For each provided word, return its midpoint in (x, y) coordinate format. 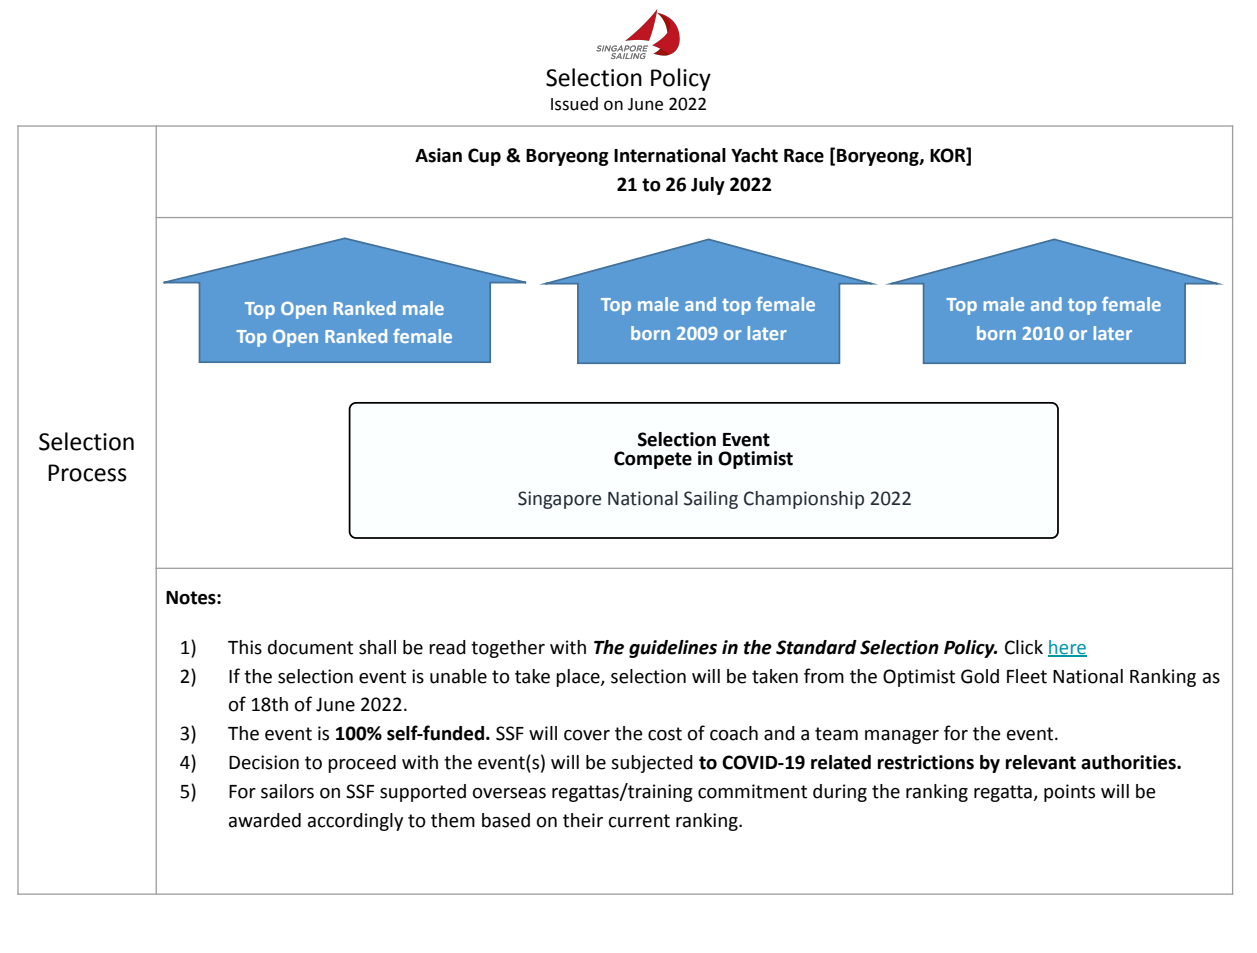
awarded (265, 820)
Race (804, 156)
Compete (653, 460)
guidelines (673, 649)
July (708, 186)
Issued (574, 104)
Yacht (754, 155)
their (583, 820)
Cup (484, 157)
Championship (804, 500)
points (1069, 793)
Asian (438, 155)
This (245, 647)
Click (1024, 647)
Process (87, 473)
